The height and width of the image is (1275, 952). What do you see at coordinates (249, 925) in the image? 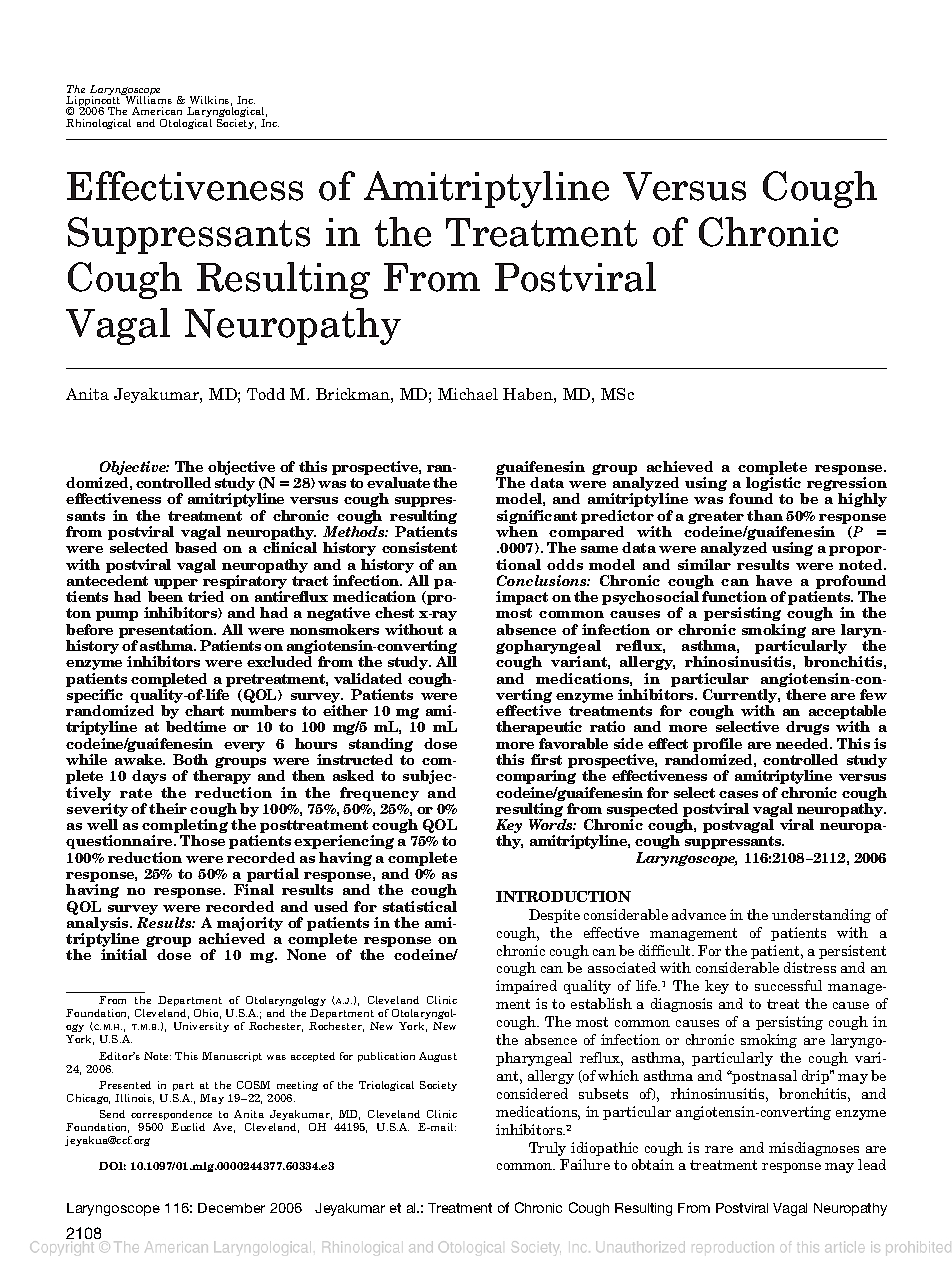
I see `majority` at bounding box center [249, 925].
